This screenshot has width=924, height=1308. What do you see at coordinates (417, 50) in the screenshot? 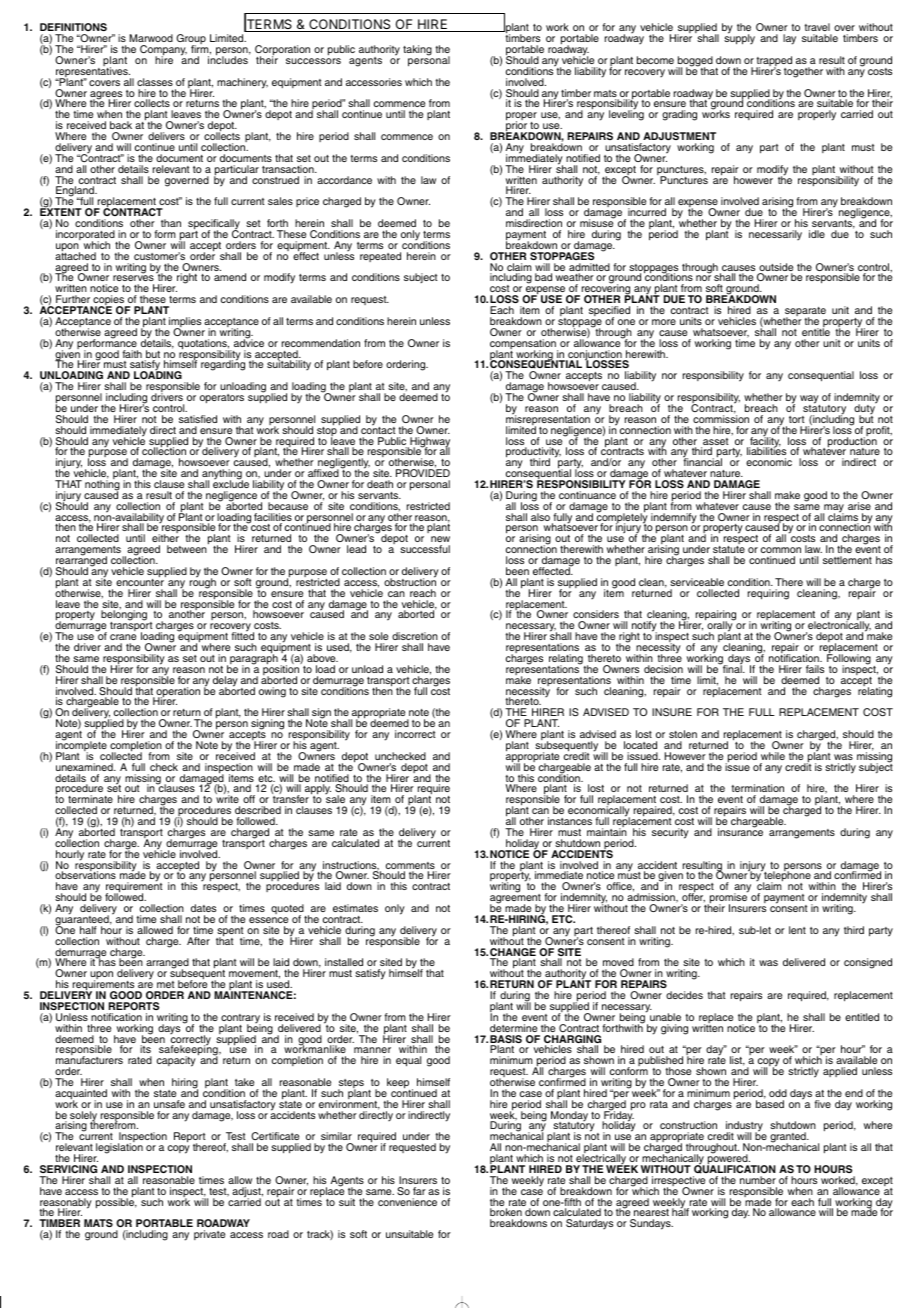
I see `taking` at bounding box center [417, 50].
